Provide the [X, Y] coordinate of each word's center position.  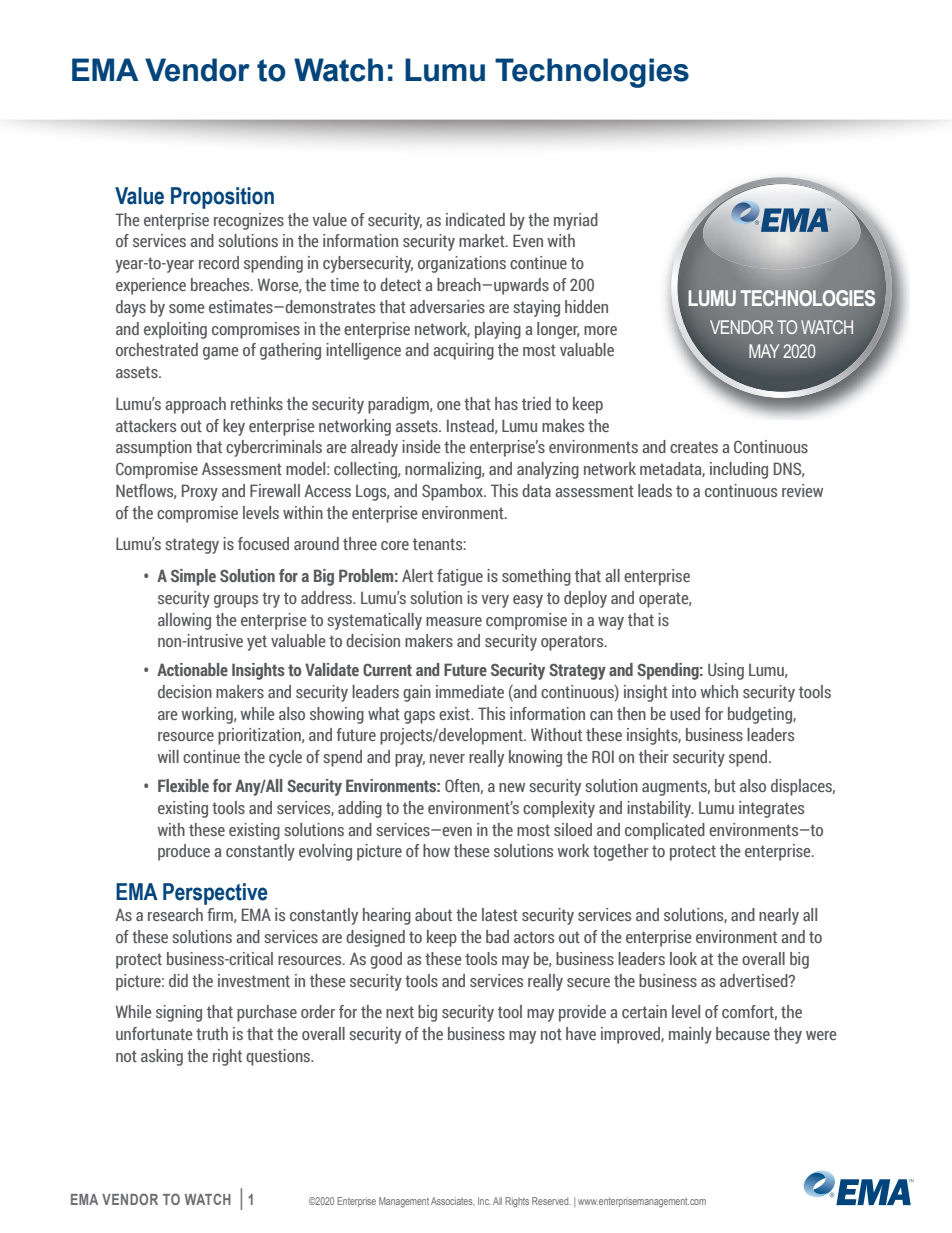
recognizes [249, 221]
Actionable [192, 669]
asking [162, 1057]
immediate [470, 691]
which [719, 691]
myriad [576, 221]
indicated [475, 219]
